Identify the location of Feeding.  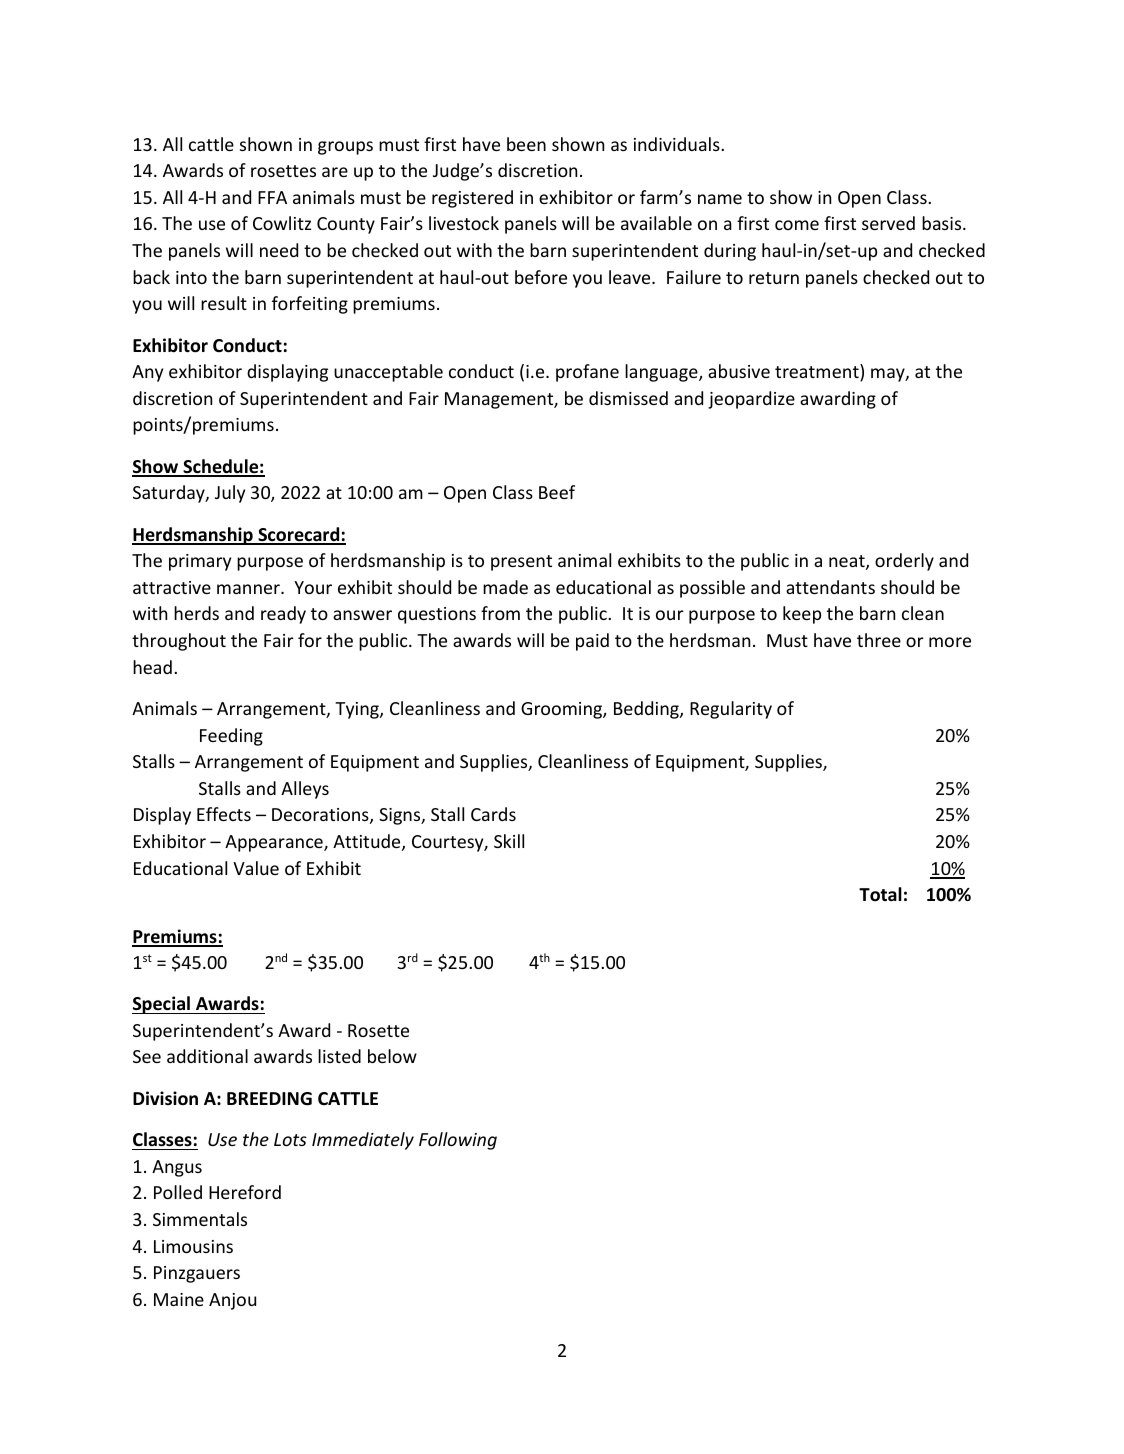
(231, 737).
